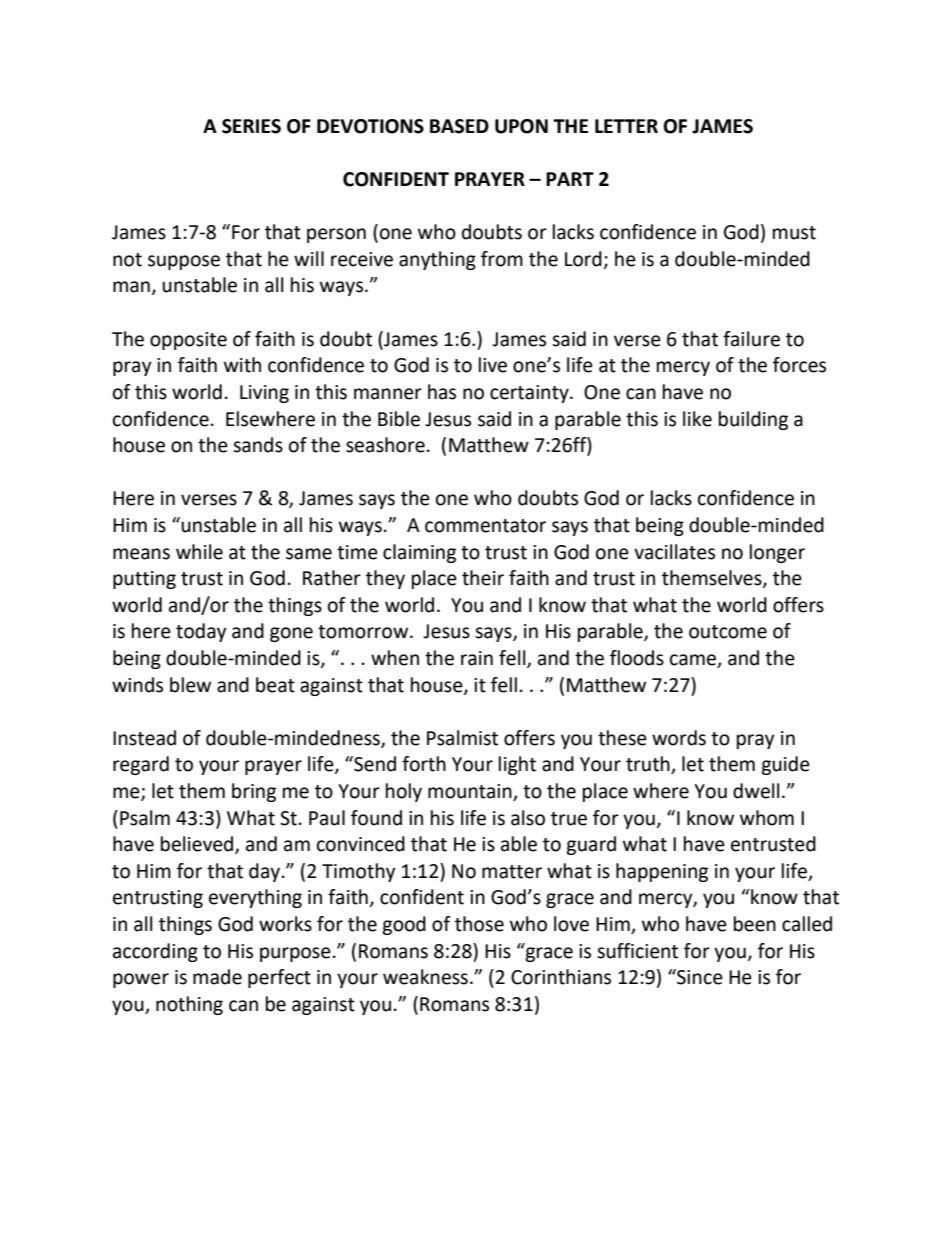  I want to click on their, so click(483, 578).
